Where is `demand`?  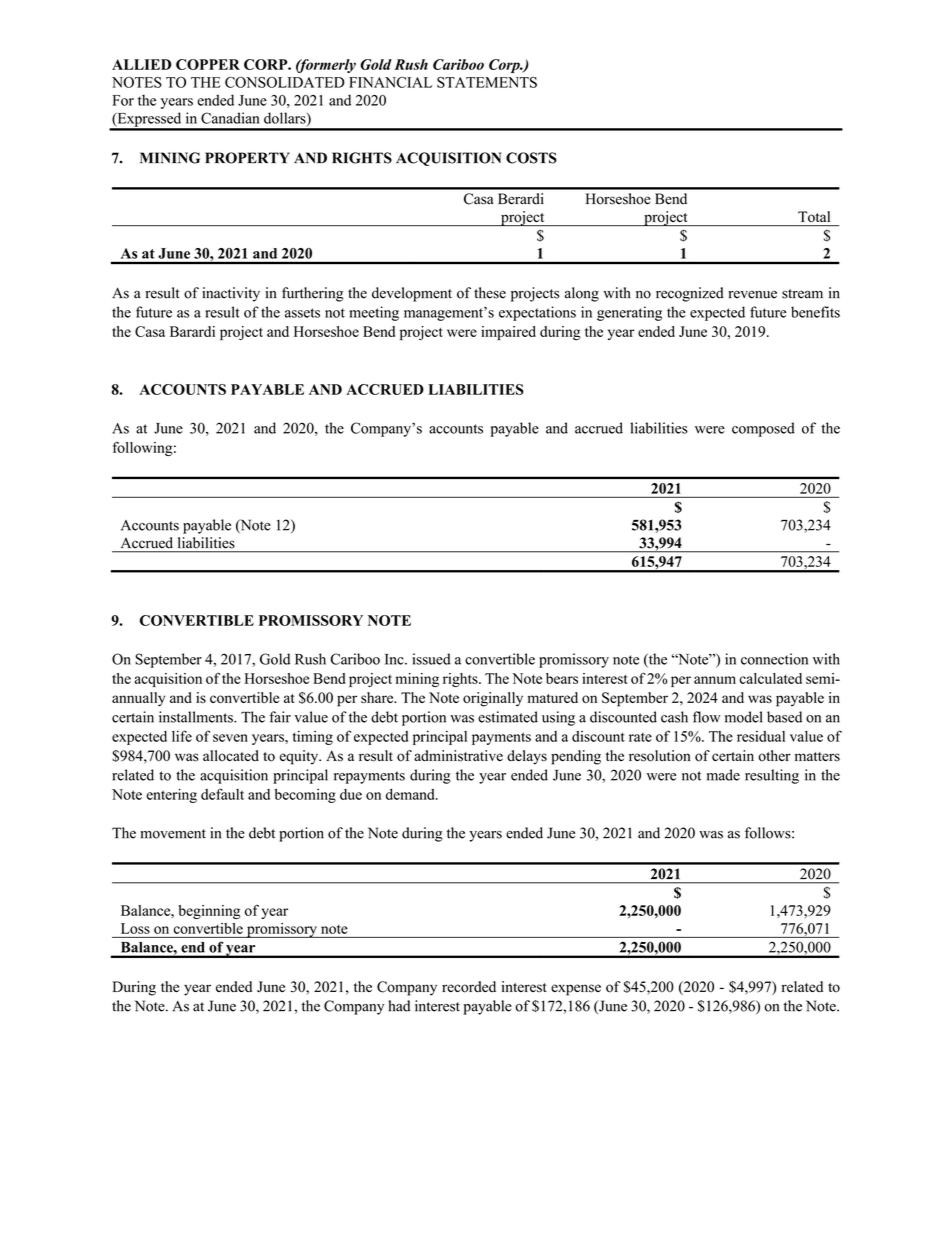
demand is located at coordinates (411, 794).
